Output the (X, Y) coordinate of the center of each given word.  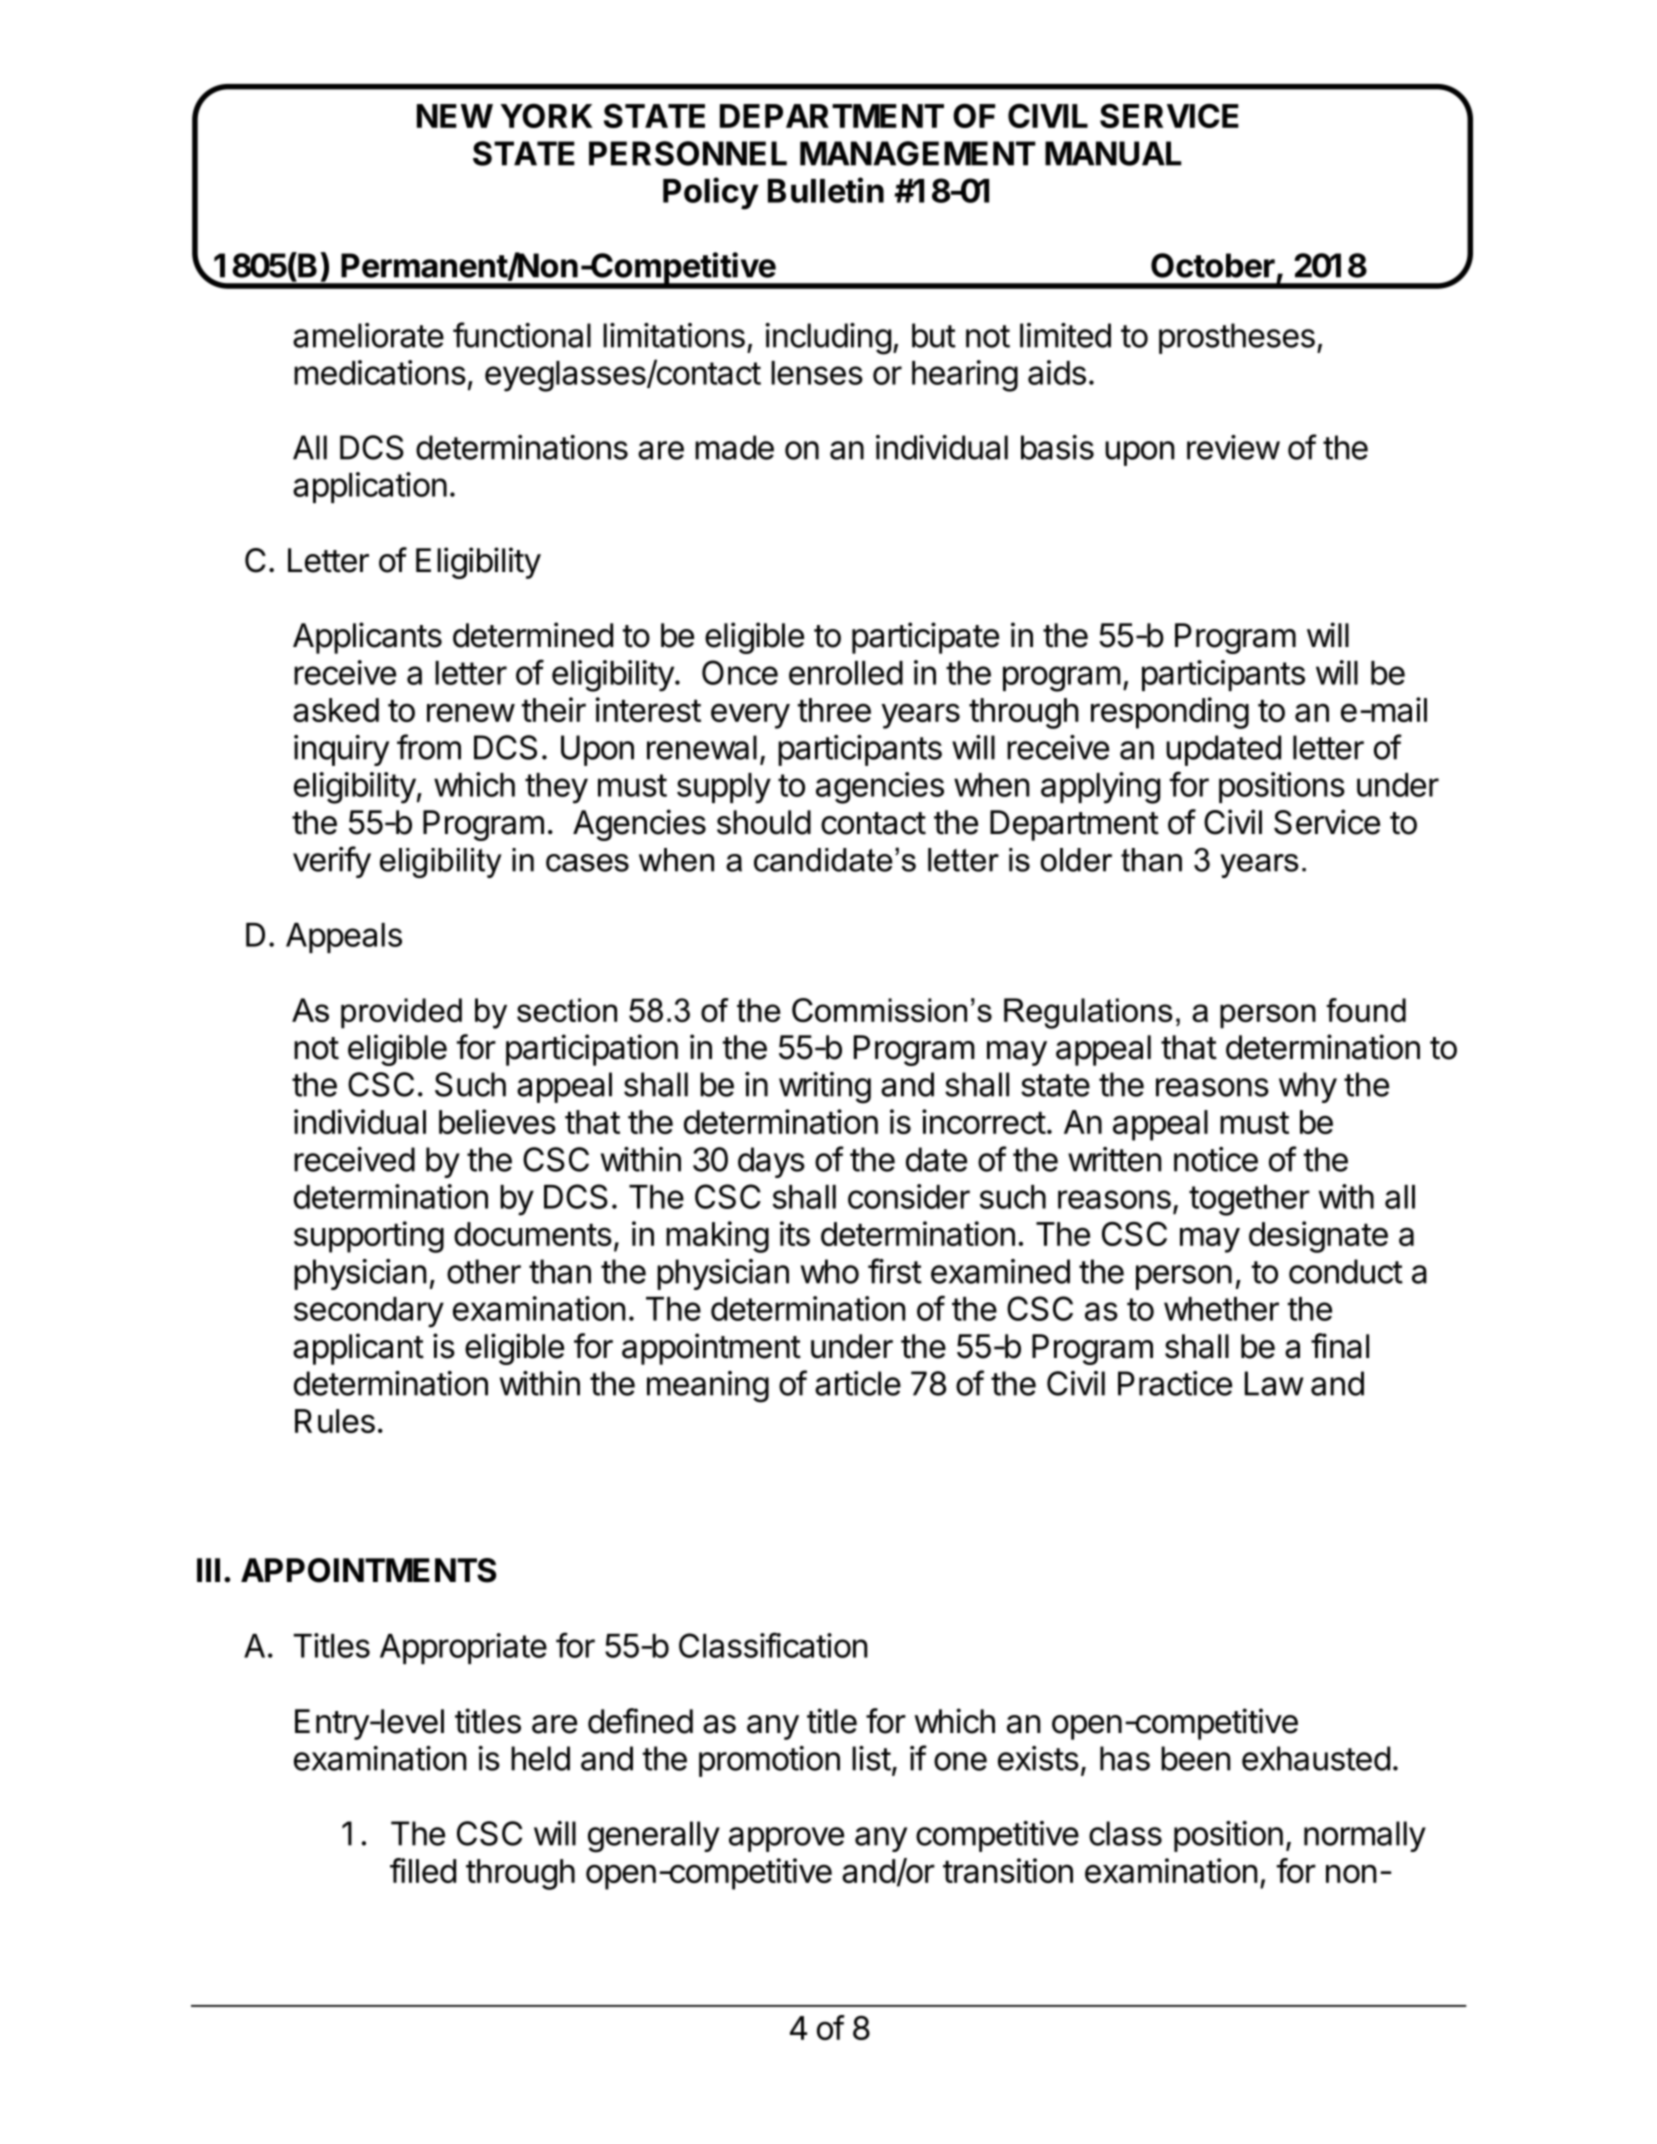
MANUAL (1113, 153)
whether (1221, 1309)
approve (786, 1839)
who (830, 1271)
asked (336, 710)
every (750, 716)
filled (423, 1870)
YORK (547, 116)
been (1196, 1758)
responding (1170, 713)
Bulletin (826, 190)
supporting (369, 1237)
